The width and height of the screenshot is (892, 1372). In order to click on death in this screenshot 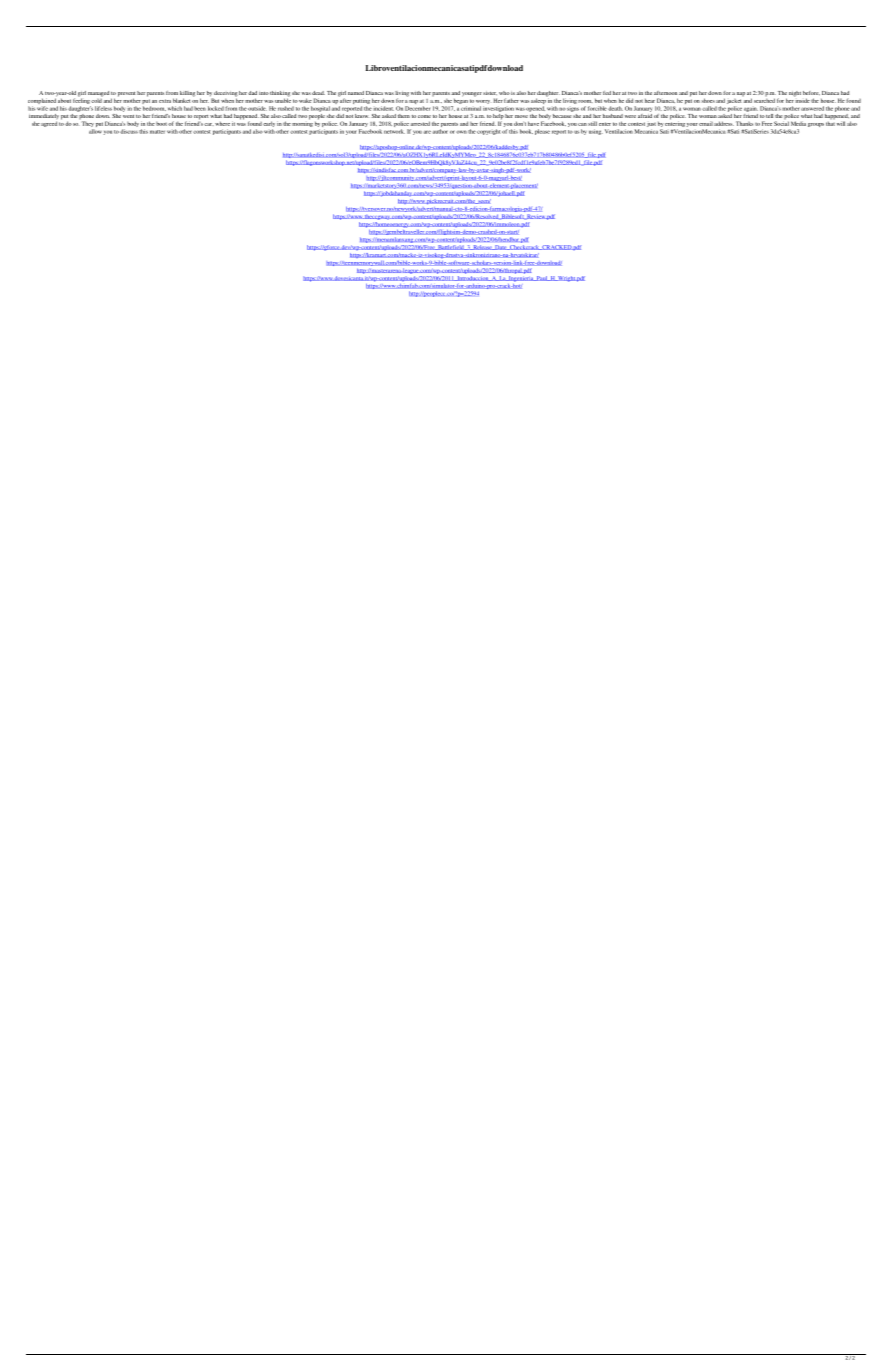, I will do `click(615, 108)`.
